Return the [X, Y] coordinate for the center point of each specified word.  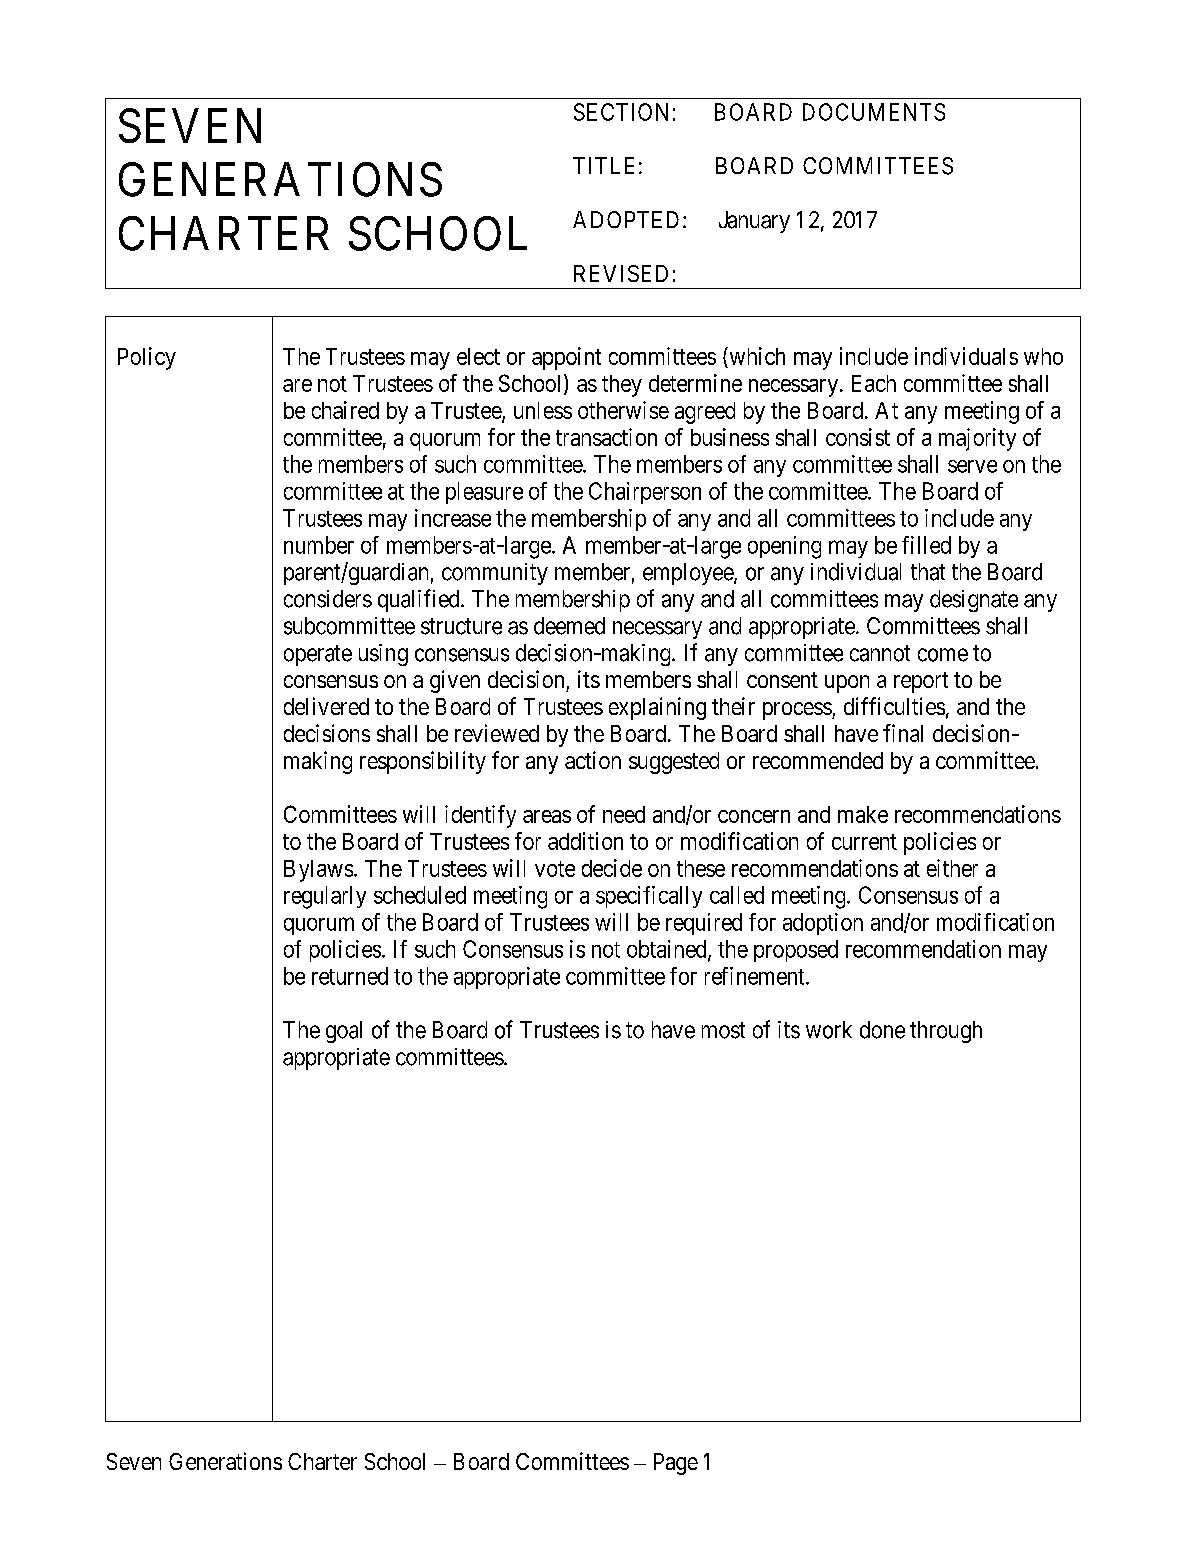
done [882, 1030]
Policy [147, 358]
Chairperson [645, 493]
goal [344, 1032]
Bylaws [318, 871]
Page [676, 1464]
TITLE [603, 165]
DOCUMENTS [874, 112]
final [903, 733]
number [319, 545]
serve [972, 466]
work [829, 1030]
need [624, 814]
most [723, 1030]
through [946, 1032]
